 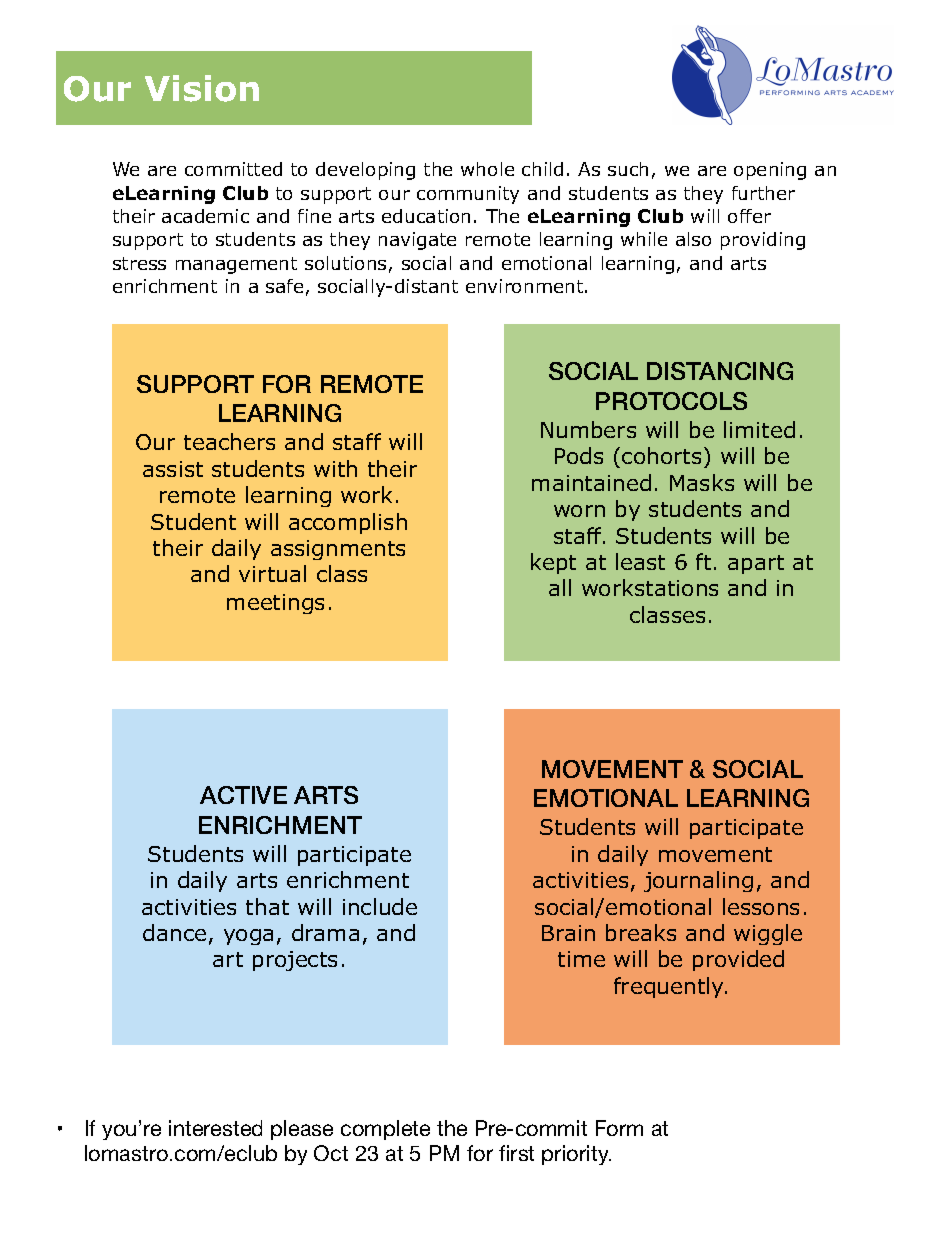 I want to click on Form, so click(x=619, y=1128).
